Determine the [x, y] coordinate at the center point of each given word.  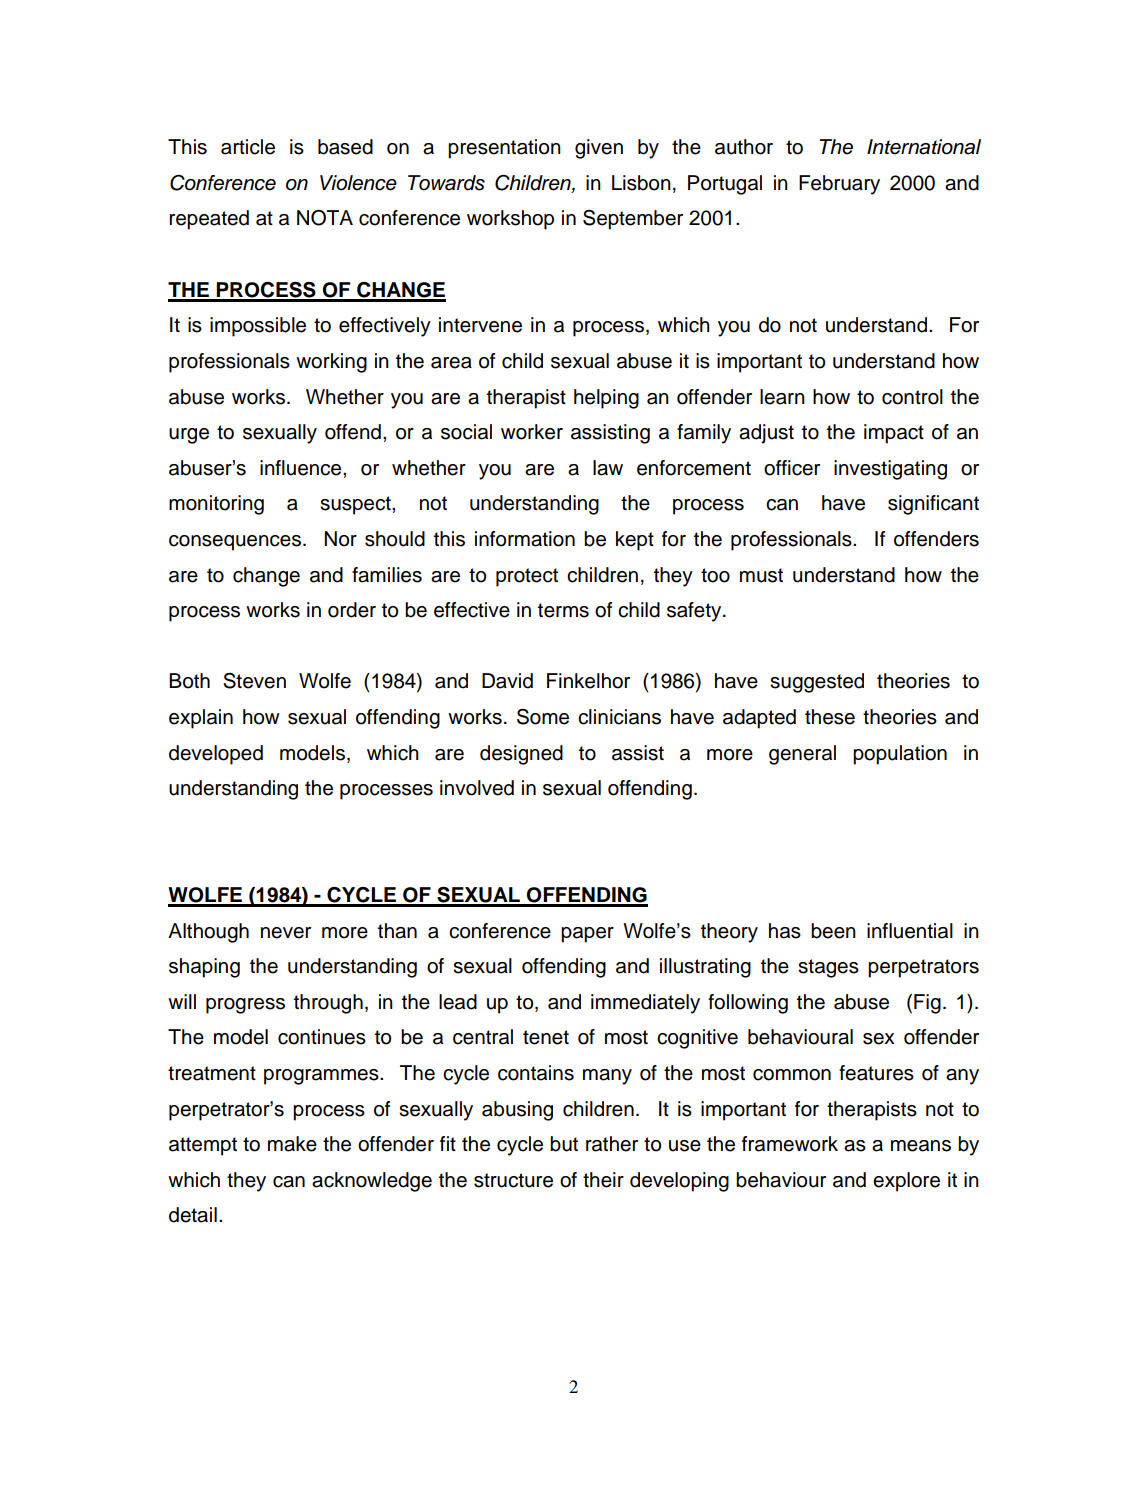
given [599, 149]
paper [587, 935]
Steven [254, 681]
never [286, 933]
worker [532, 432]
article [248, 147]
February [839, 185]
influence [302, 468]
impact [894, 434]
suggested [817, 683]
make [292, 1144]
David [507, 681]
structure [513, 1180]
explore [906, 1182]
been [833, 931]
